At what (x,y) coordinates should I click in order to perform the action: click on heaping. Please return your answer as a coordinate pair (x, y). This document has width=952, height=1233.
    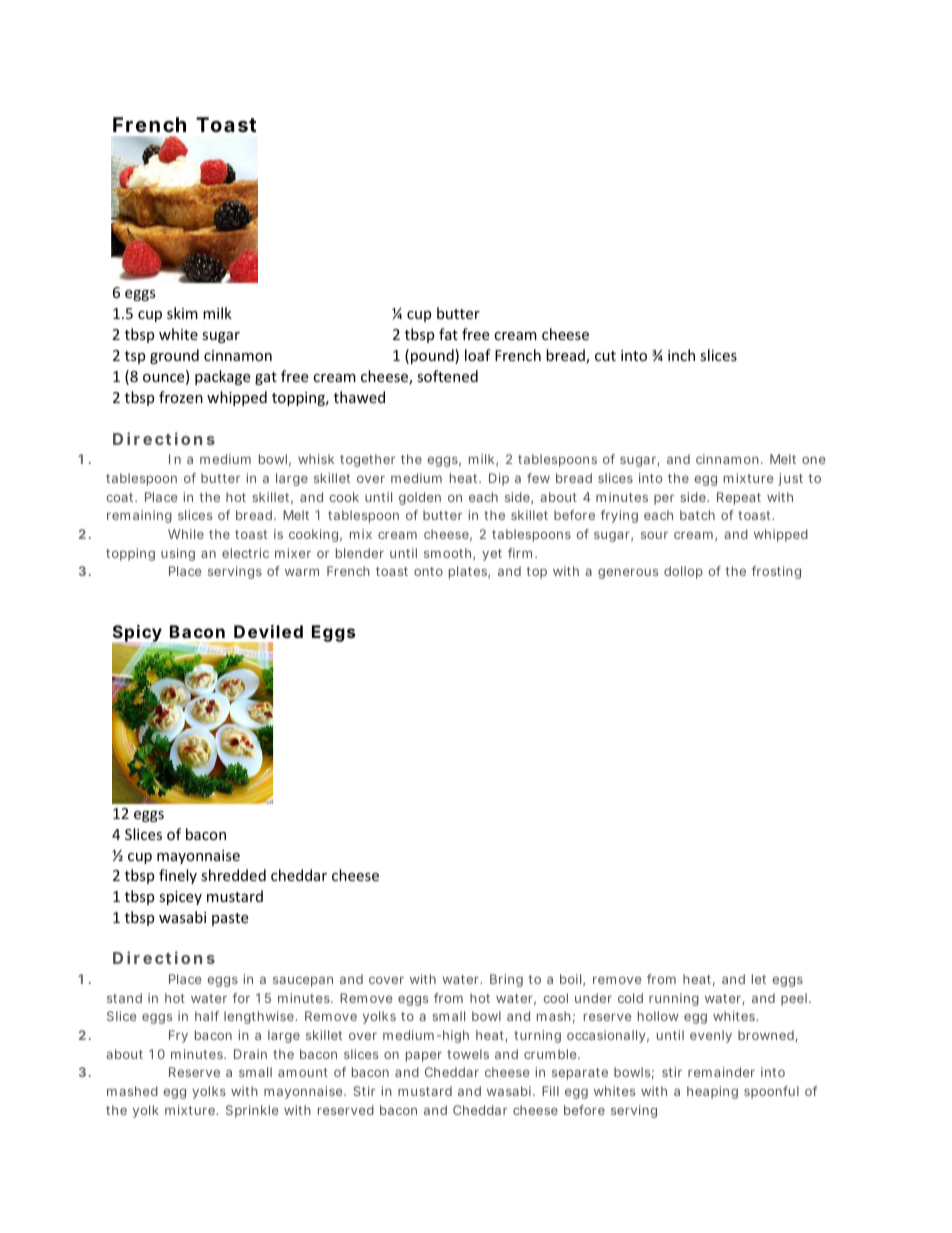
    Looking at the image, I should click on (712, 1092).
